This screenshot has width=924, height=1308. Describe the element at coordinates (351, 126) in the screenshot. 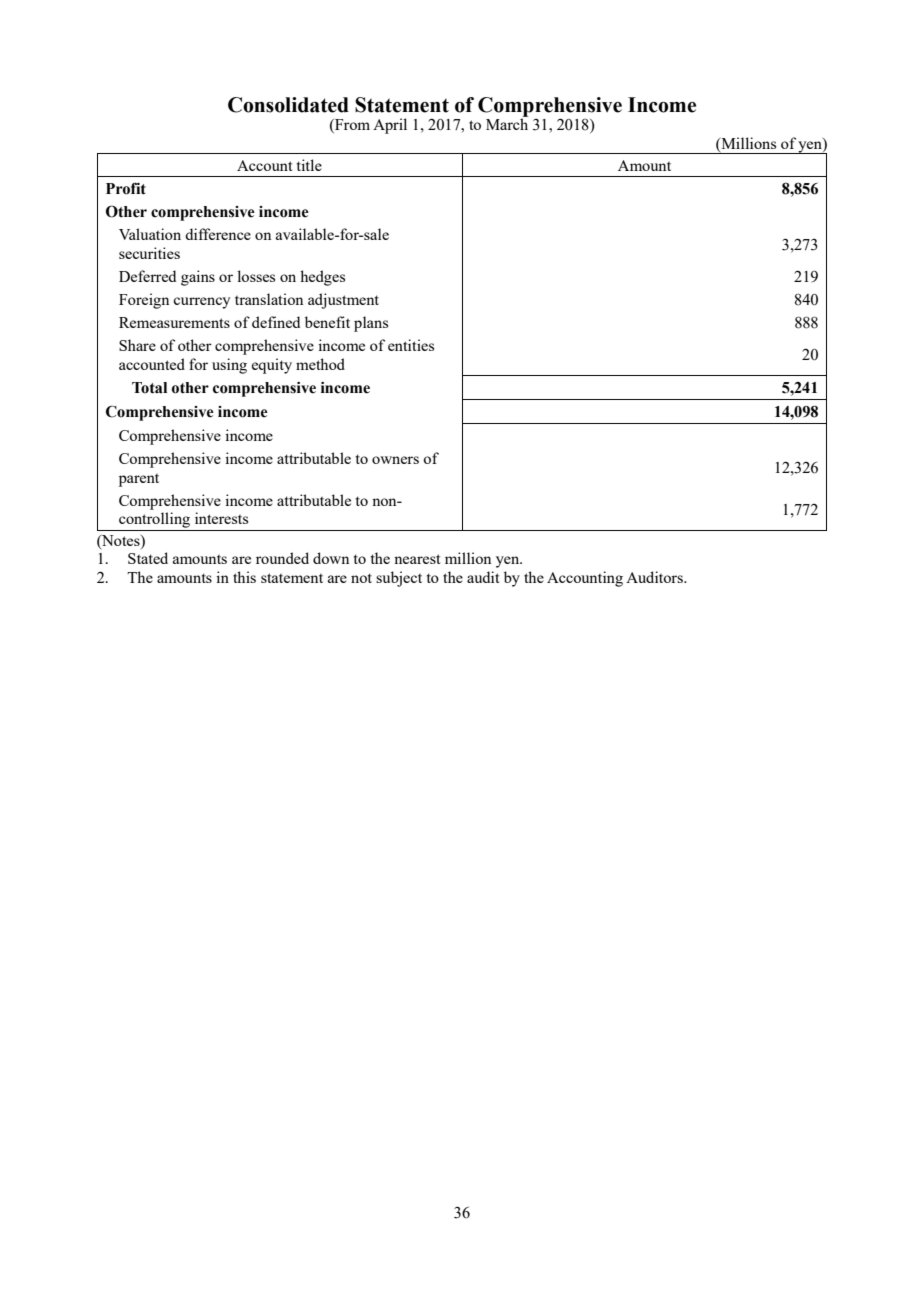

I see `From` at that location.
